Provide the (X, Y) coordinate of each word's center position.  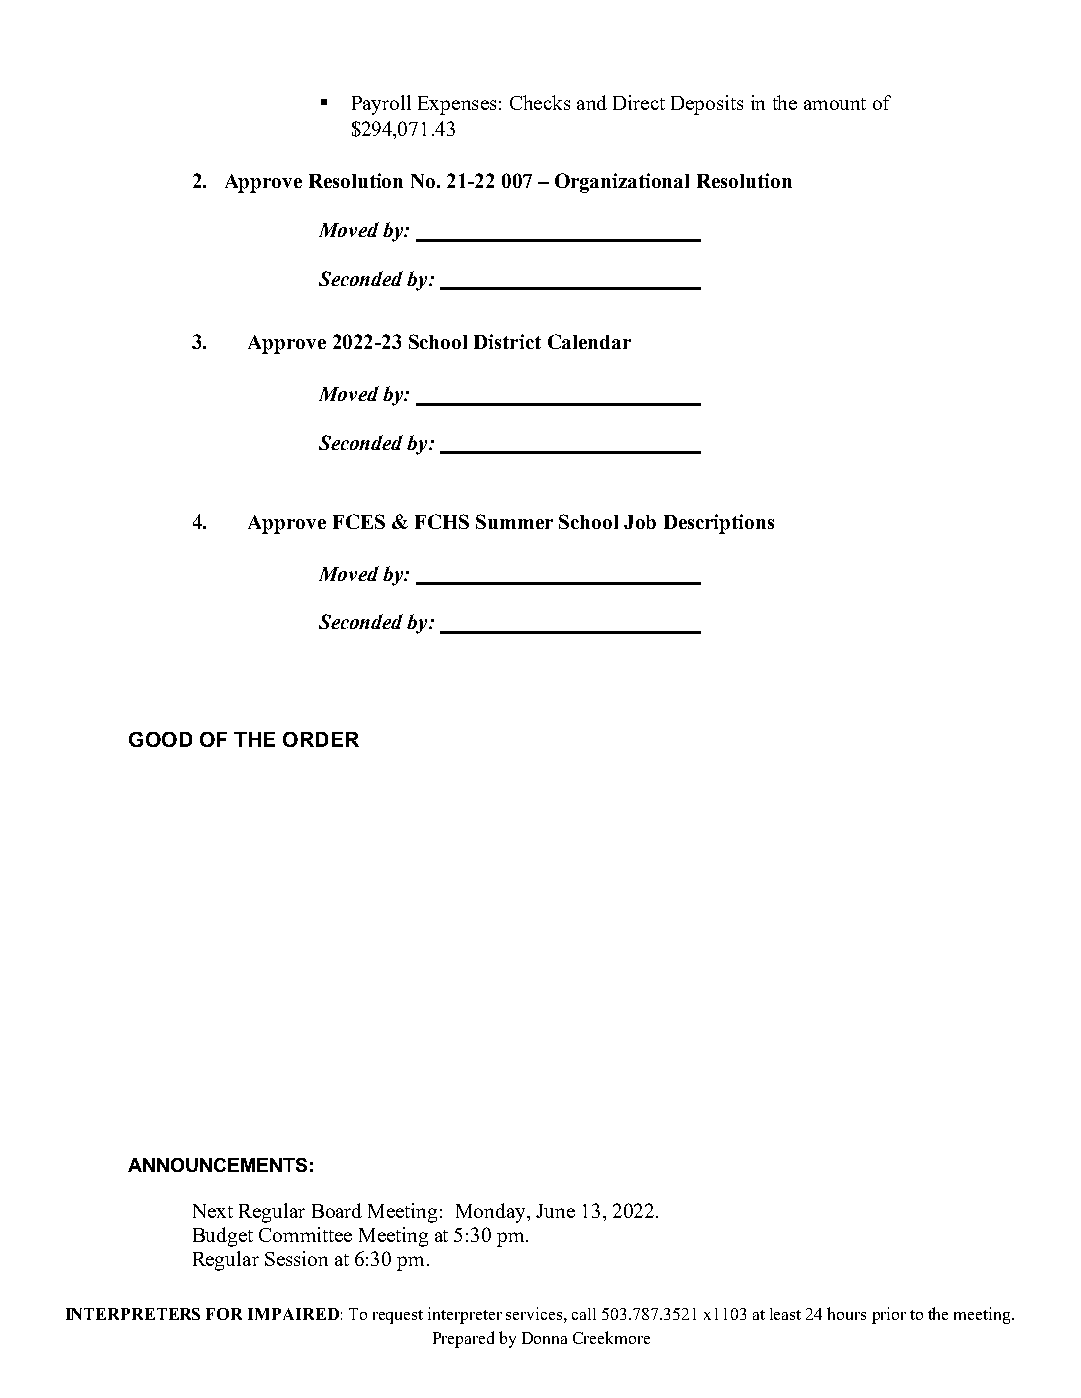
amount (835, 104)
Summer (514, 521)
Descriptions (719, 524)
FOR (224, 1314)
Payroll (381, 105)
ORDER (321, 739)
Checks (540, 102)
